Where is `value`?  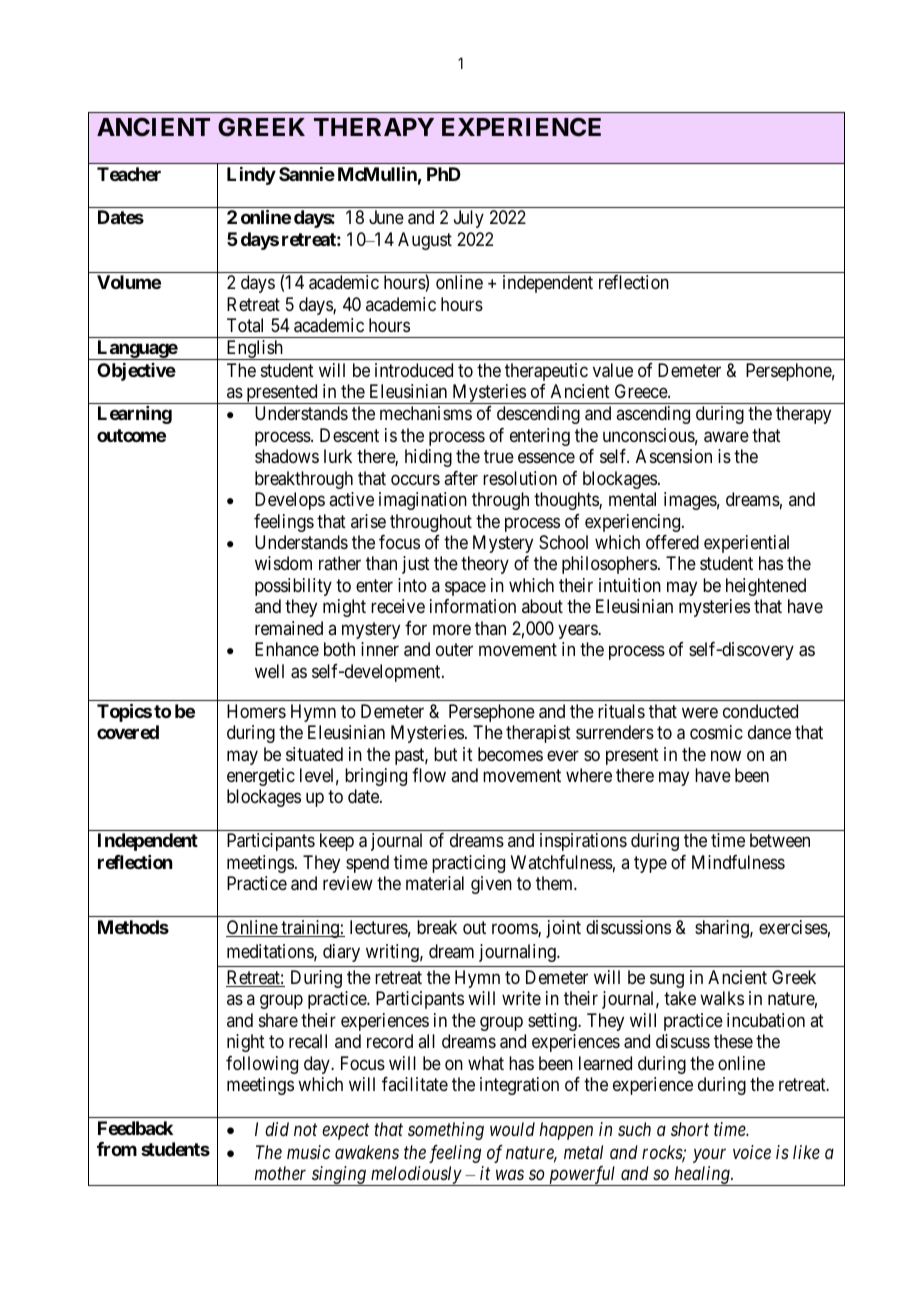
value is located at coordinates (613, 370).
